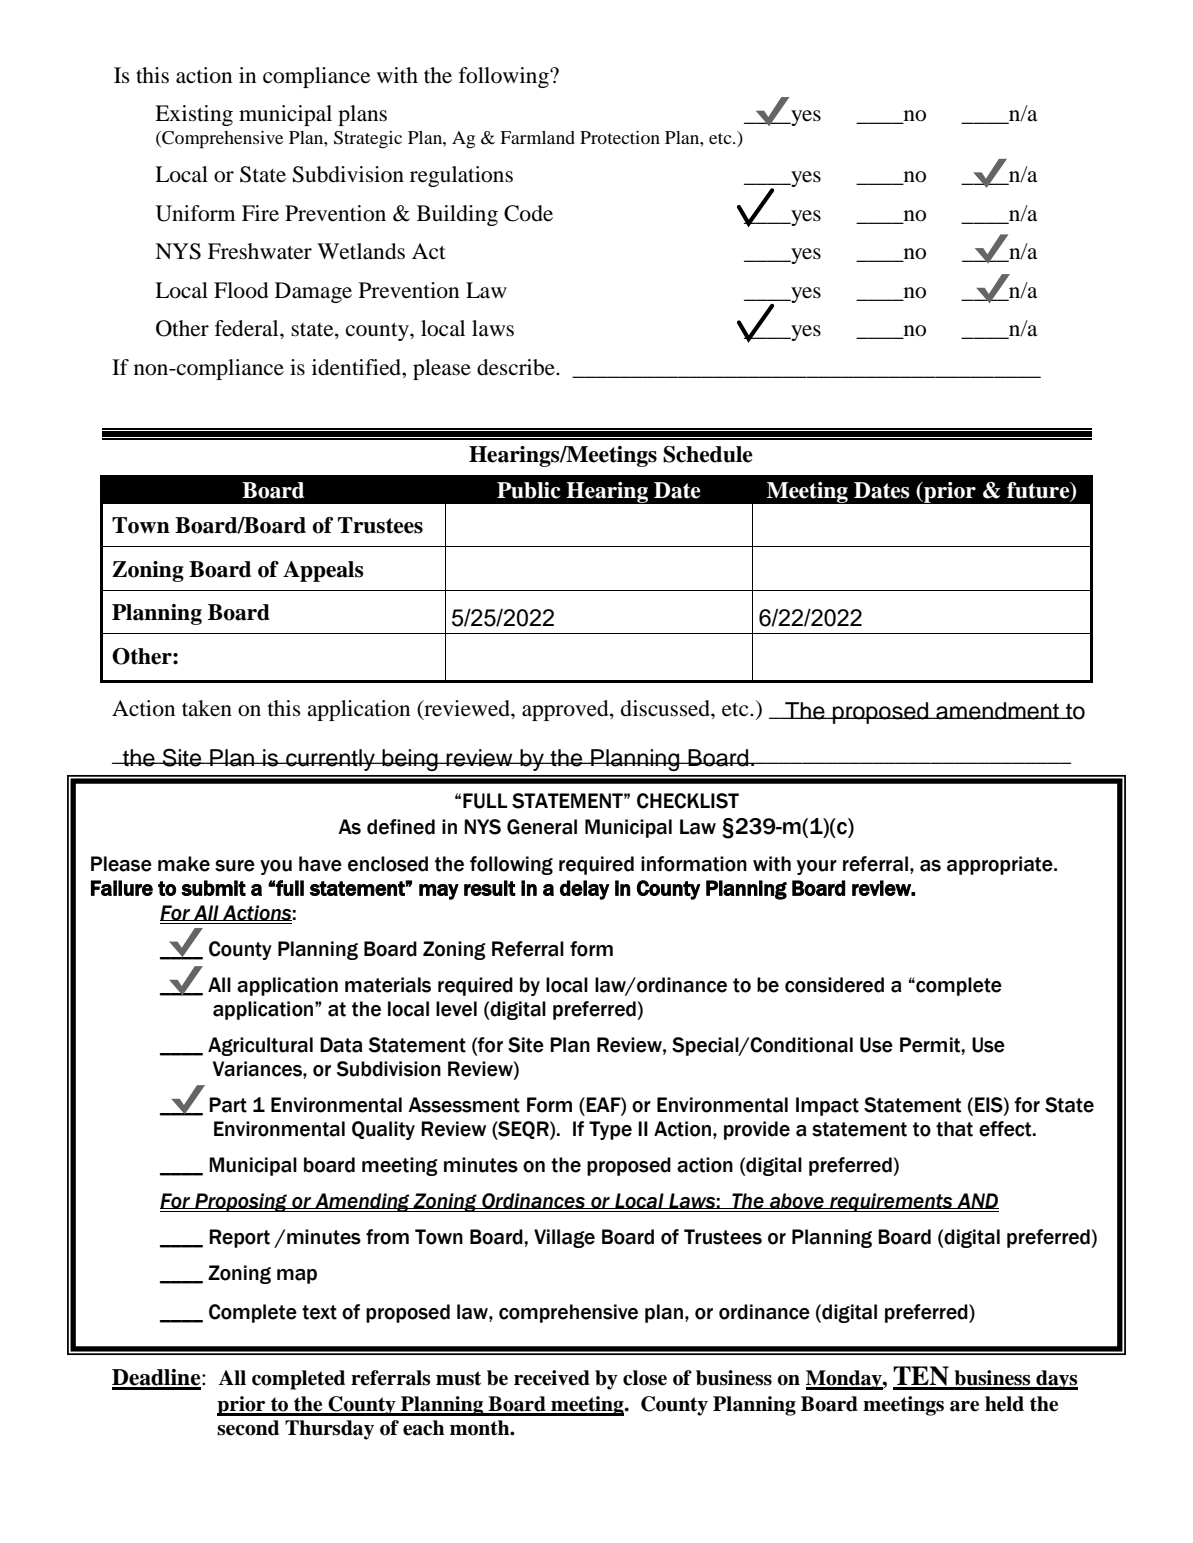 This image has height=1543, width=1193. What do you see at coordinates (954, 1129) in the image?
I see `that` at bounding box center [954, 1129].
